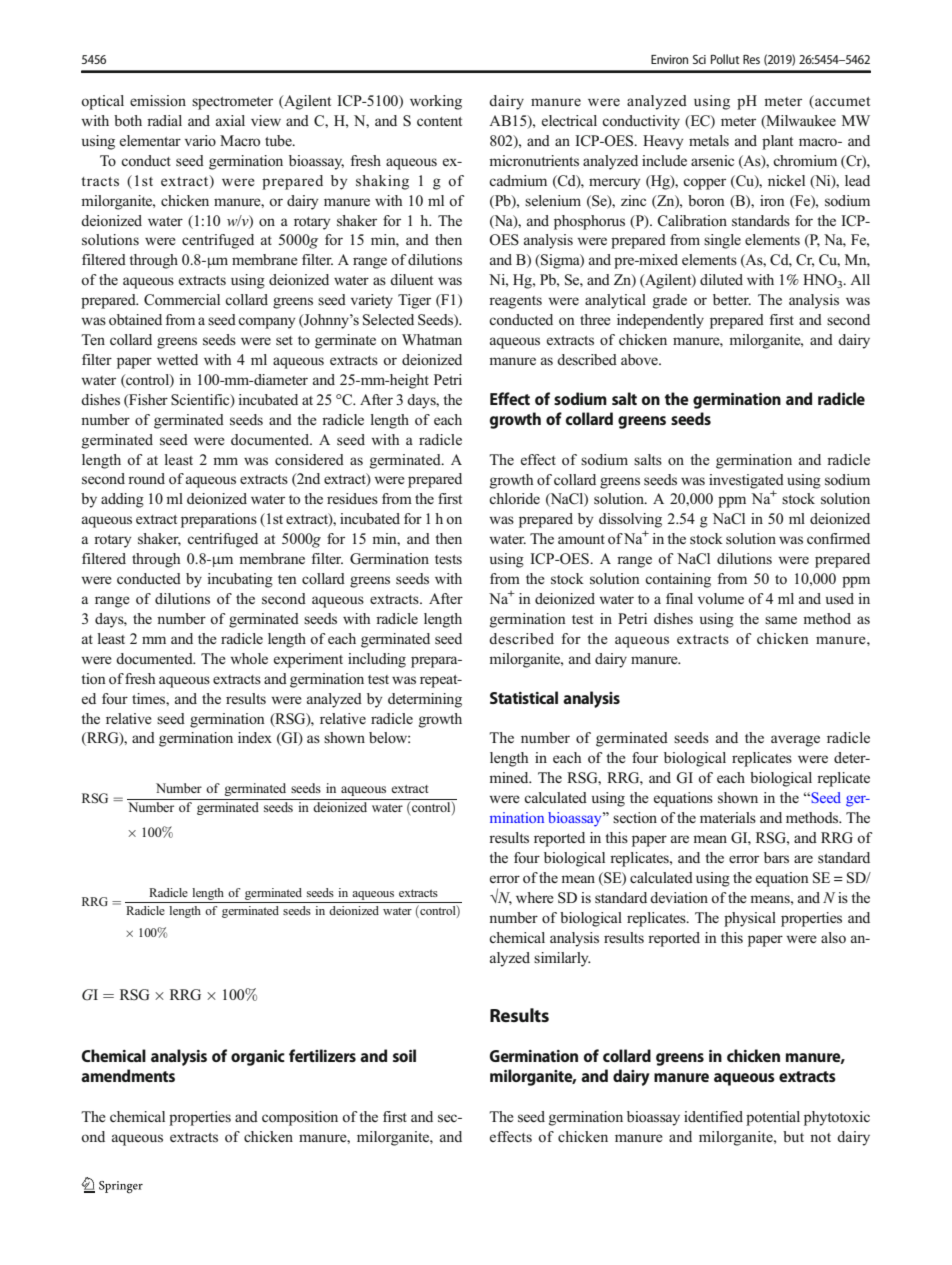 This screenshot has height=1265, width=952. What do you see at coordinates (128, 1075) in the screenshot?
I see `amendments` at bounding box center [128, 1075].
